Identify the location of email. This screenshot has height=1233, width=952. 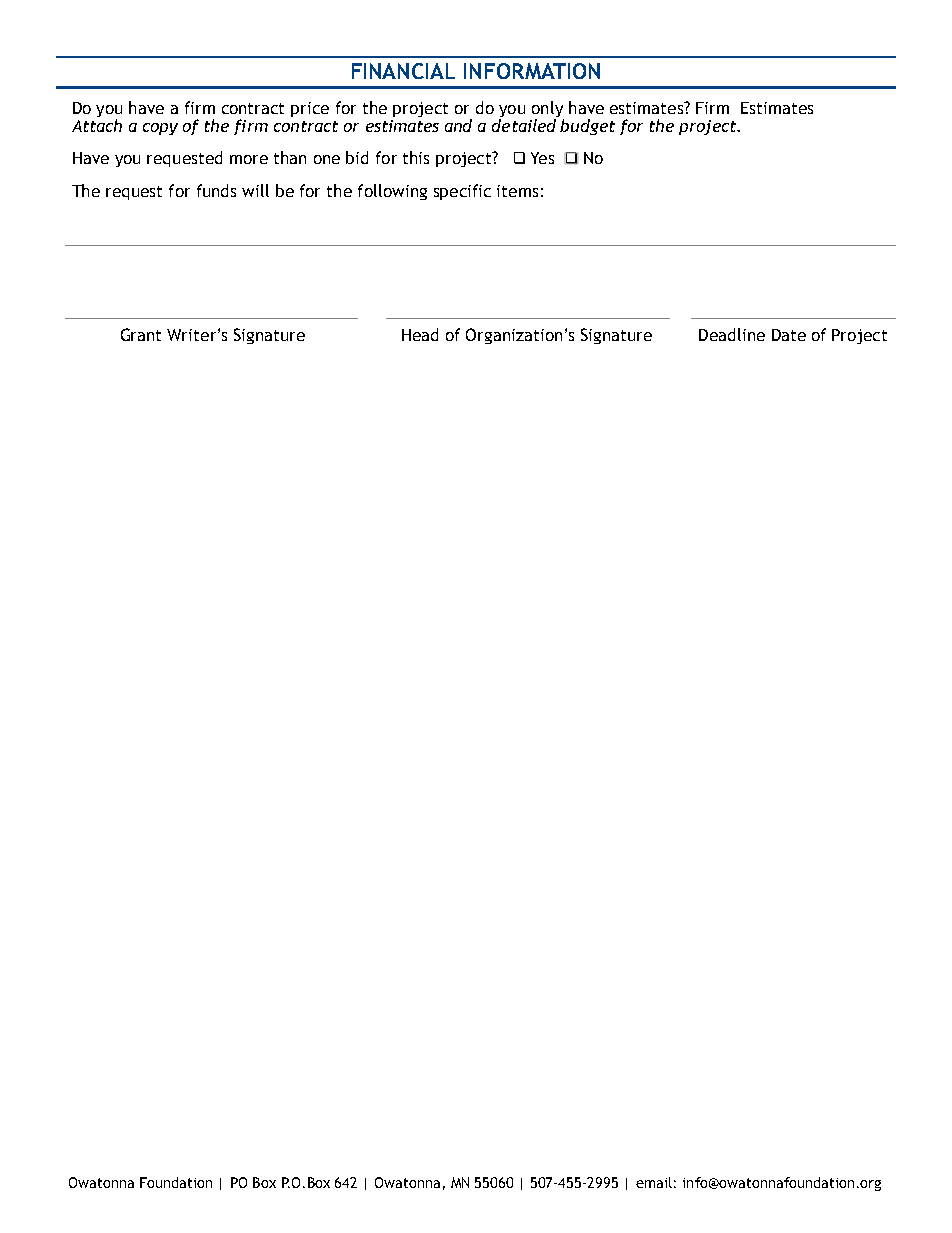
(654, 1182).
